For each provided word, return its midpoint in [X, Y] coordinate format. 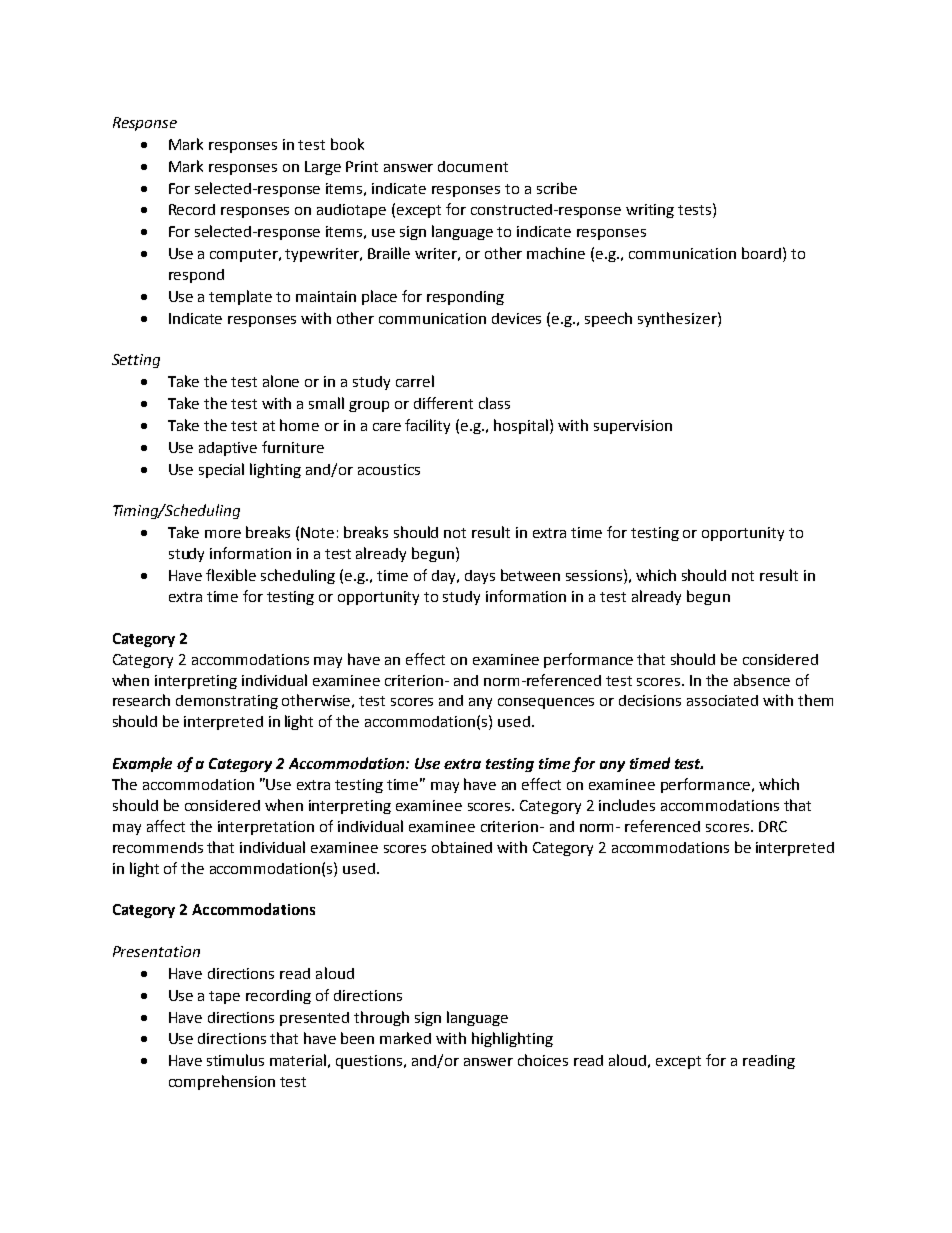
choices [543, 1060]
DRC [773, 826]
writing [650, 211]
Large [323, 168]
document [473, 166]
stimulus [235, 1060]
